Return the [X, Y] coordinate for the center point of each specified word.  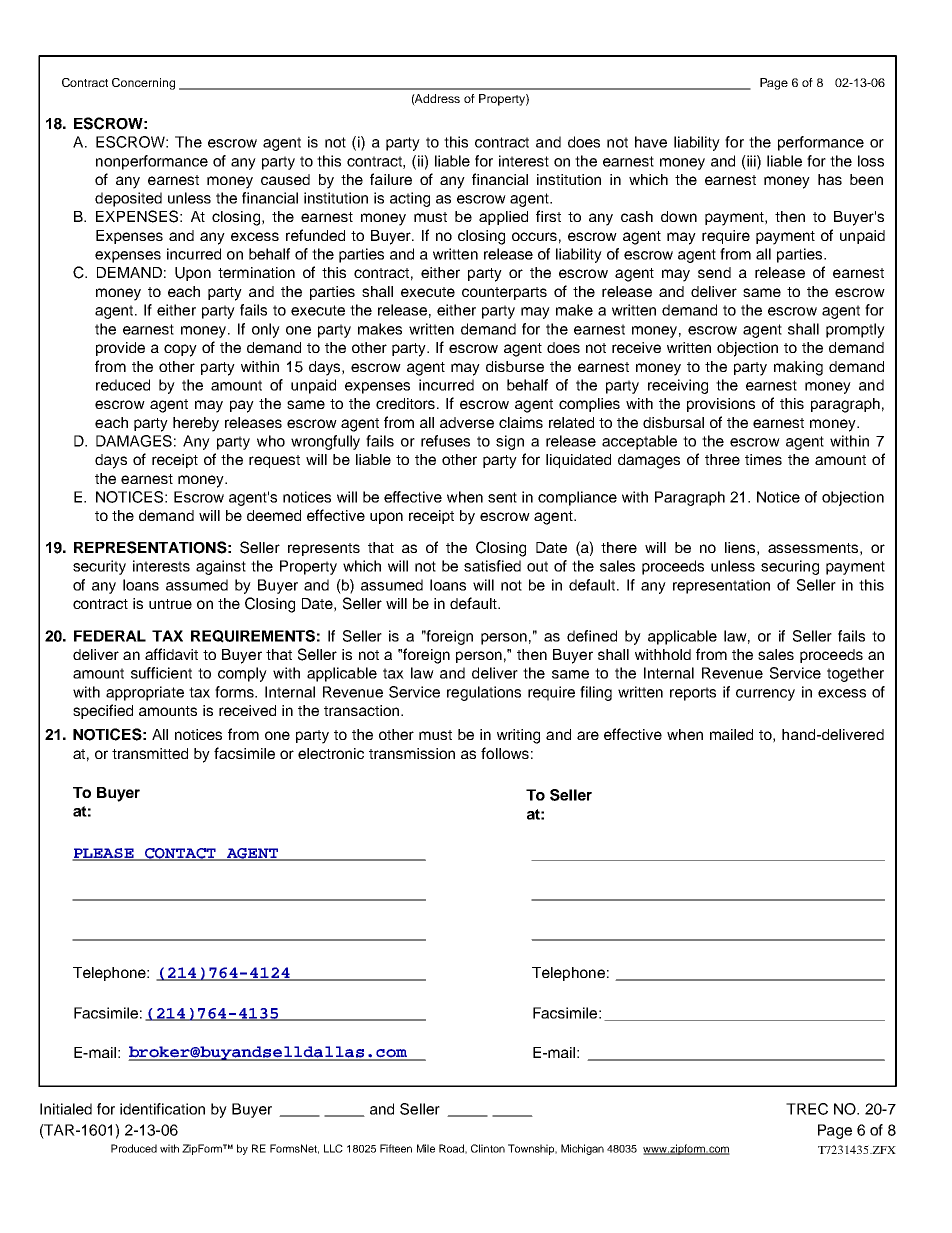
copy [180, 350]
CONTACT [181, 854]
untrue [170, 604]
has [830, 179]
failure [391, 179]
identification [162, 1109]
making [798, 368]
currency [765, 695]
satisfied [492, 566]
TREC [807, 1109]
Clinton [488, 1148]
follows [505, 753]
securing [790, 567]
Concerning [143, 84]
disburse [515, 366]
